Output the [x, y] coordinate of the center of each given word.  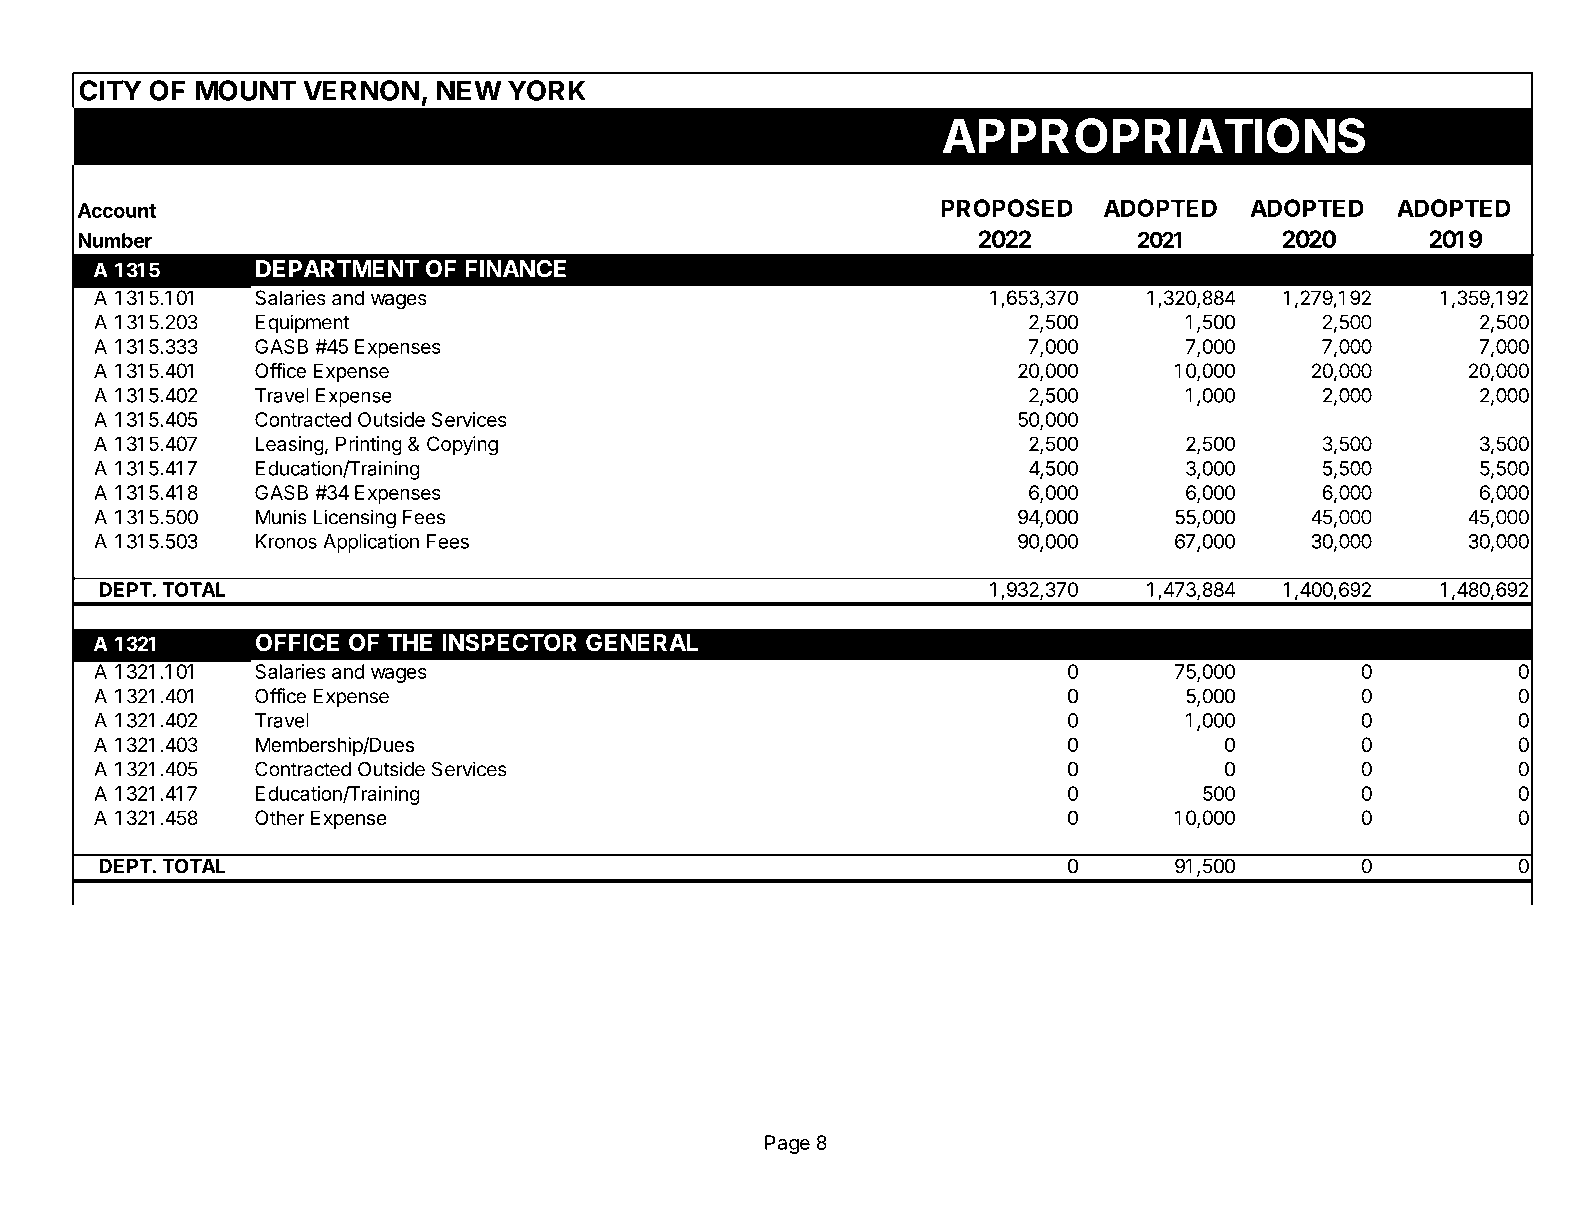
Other [280, 818]
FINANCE [515, 269]
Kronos [286, 541]
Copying [462, 446]
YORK [547, 90]
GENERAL [642, 642]
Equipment [302, 324]
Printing [369, 446]
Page [787, 1144]
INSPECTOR [509, 642]
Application [371, 543]
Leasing [290, 446]
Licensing [355, 519]
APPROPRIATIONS [1153, 136]
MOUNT [246, 90]
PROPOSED [1007, 208]
